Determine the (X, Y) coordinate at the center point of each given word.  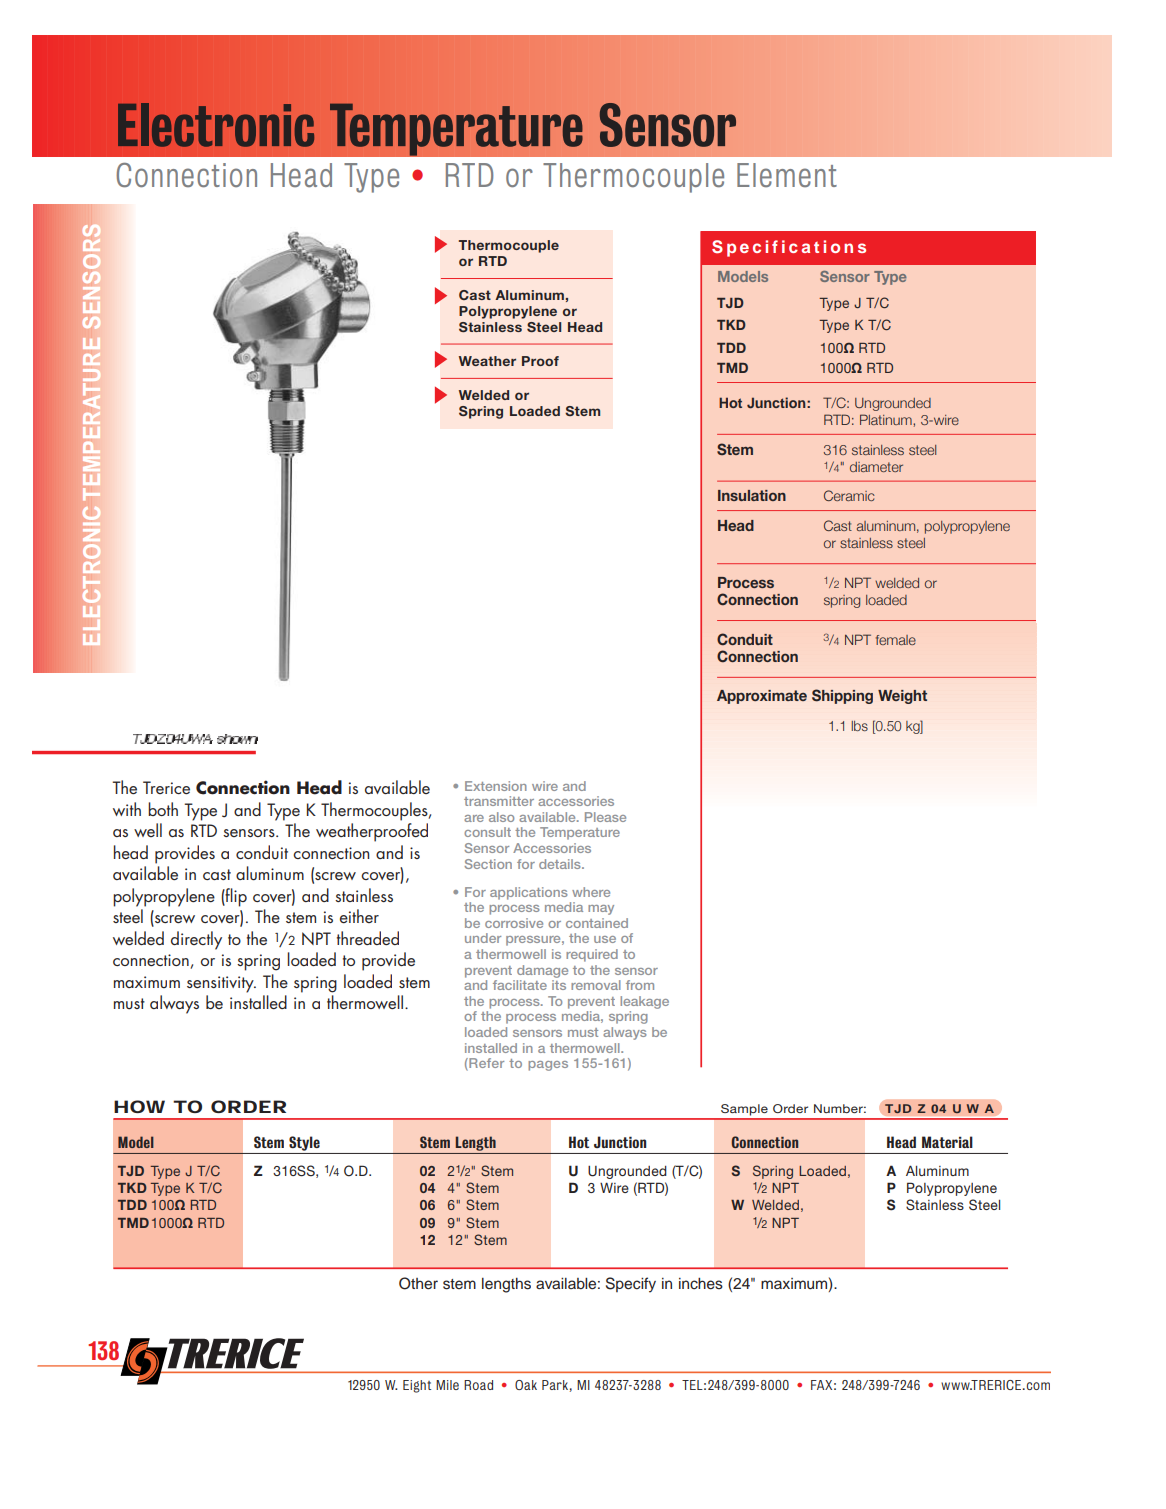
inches (701, 1284)
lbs (859, 726)
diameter (876, 467)
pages (548, 1066)
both (163, 809)
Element (787, 175)
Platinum (887, 419)
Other (418, 1283)
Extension (496, 786)
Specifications (789, 248)
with (127, 809)
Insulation (752, 495)
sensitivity (221, 984)
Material (947, 1142)
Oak (526, 1385)
